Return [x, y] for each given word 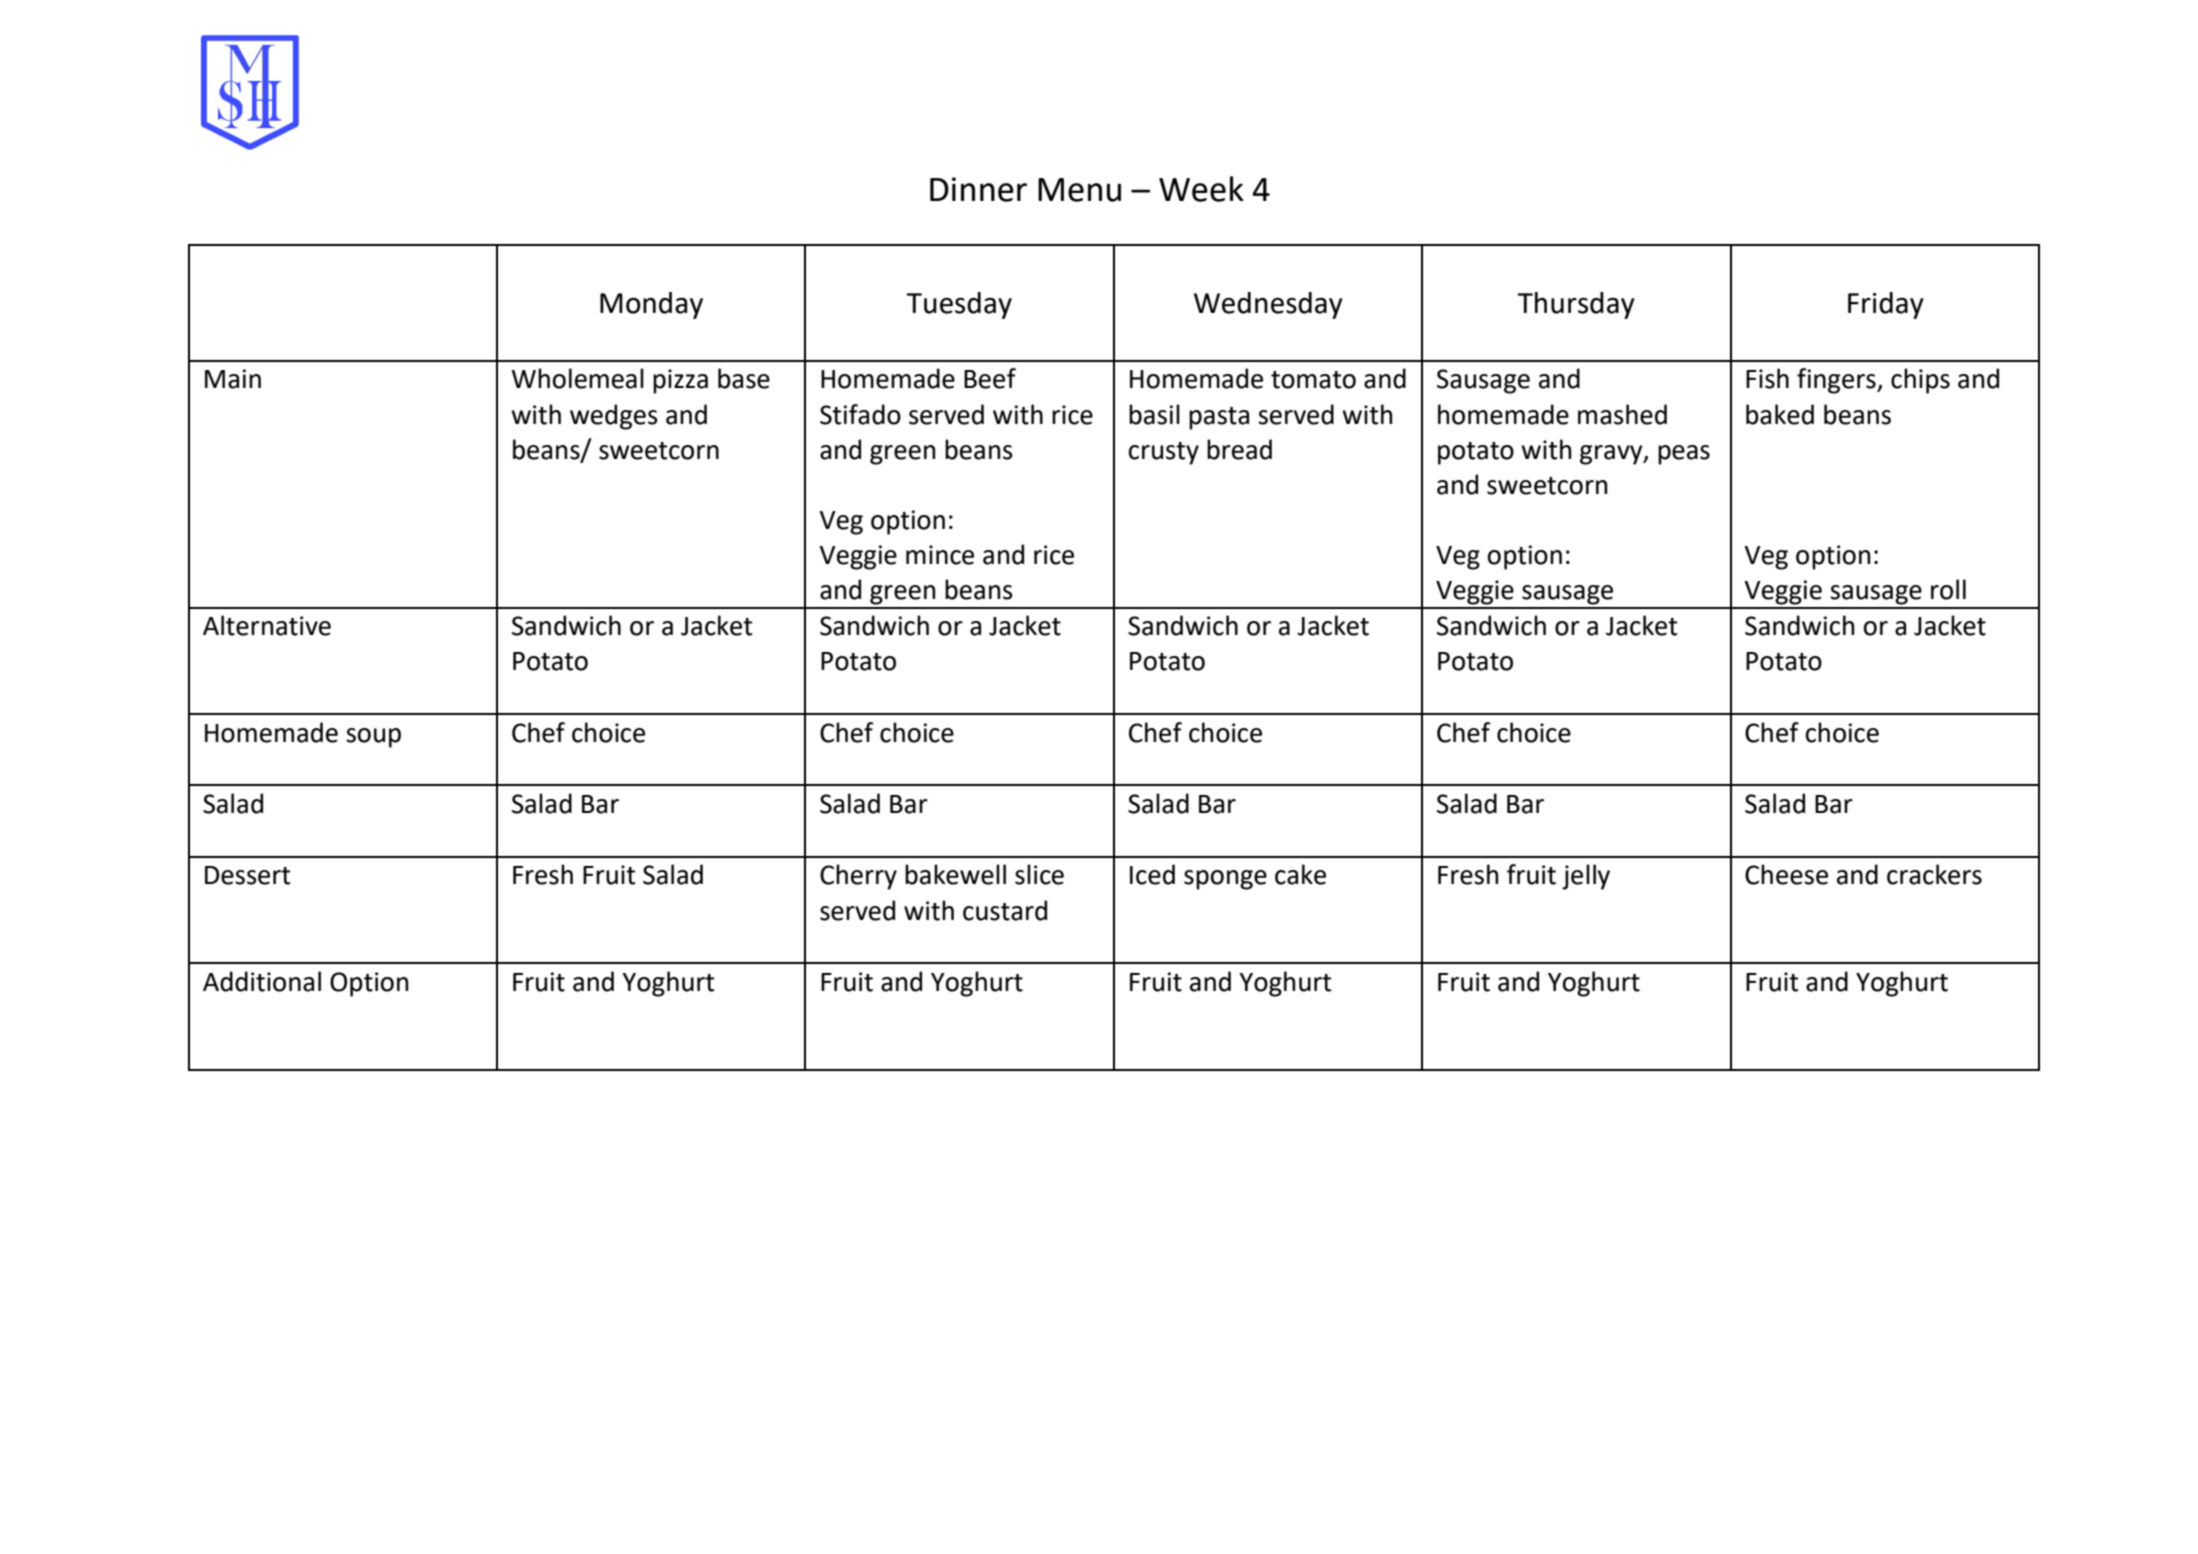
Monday [651, 305]
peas [1684, 455]
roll [1948, 589]
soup [373, 738]
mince [940, 555]
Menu [1079, 190]
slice [1039, 874]
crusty [1164, 453]
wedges [614, 417]
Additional [262, 981]
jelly [1586, 877]
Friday [1886, 305]
